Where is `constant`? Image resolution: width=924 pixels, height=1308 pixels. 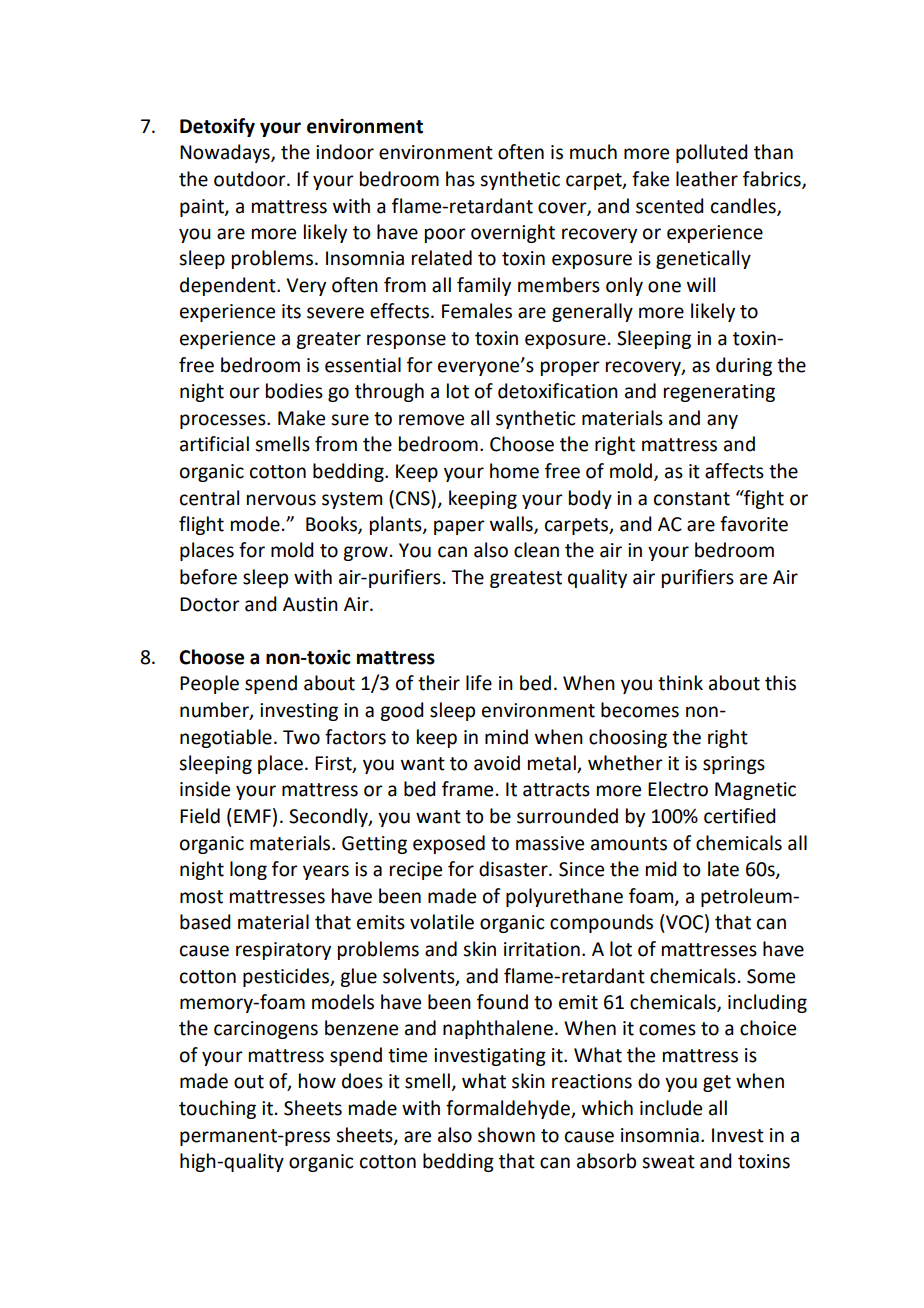 constant is located at coordinates (692, 499).
